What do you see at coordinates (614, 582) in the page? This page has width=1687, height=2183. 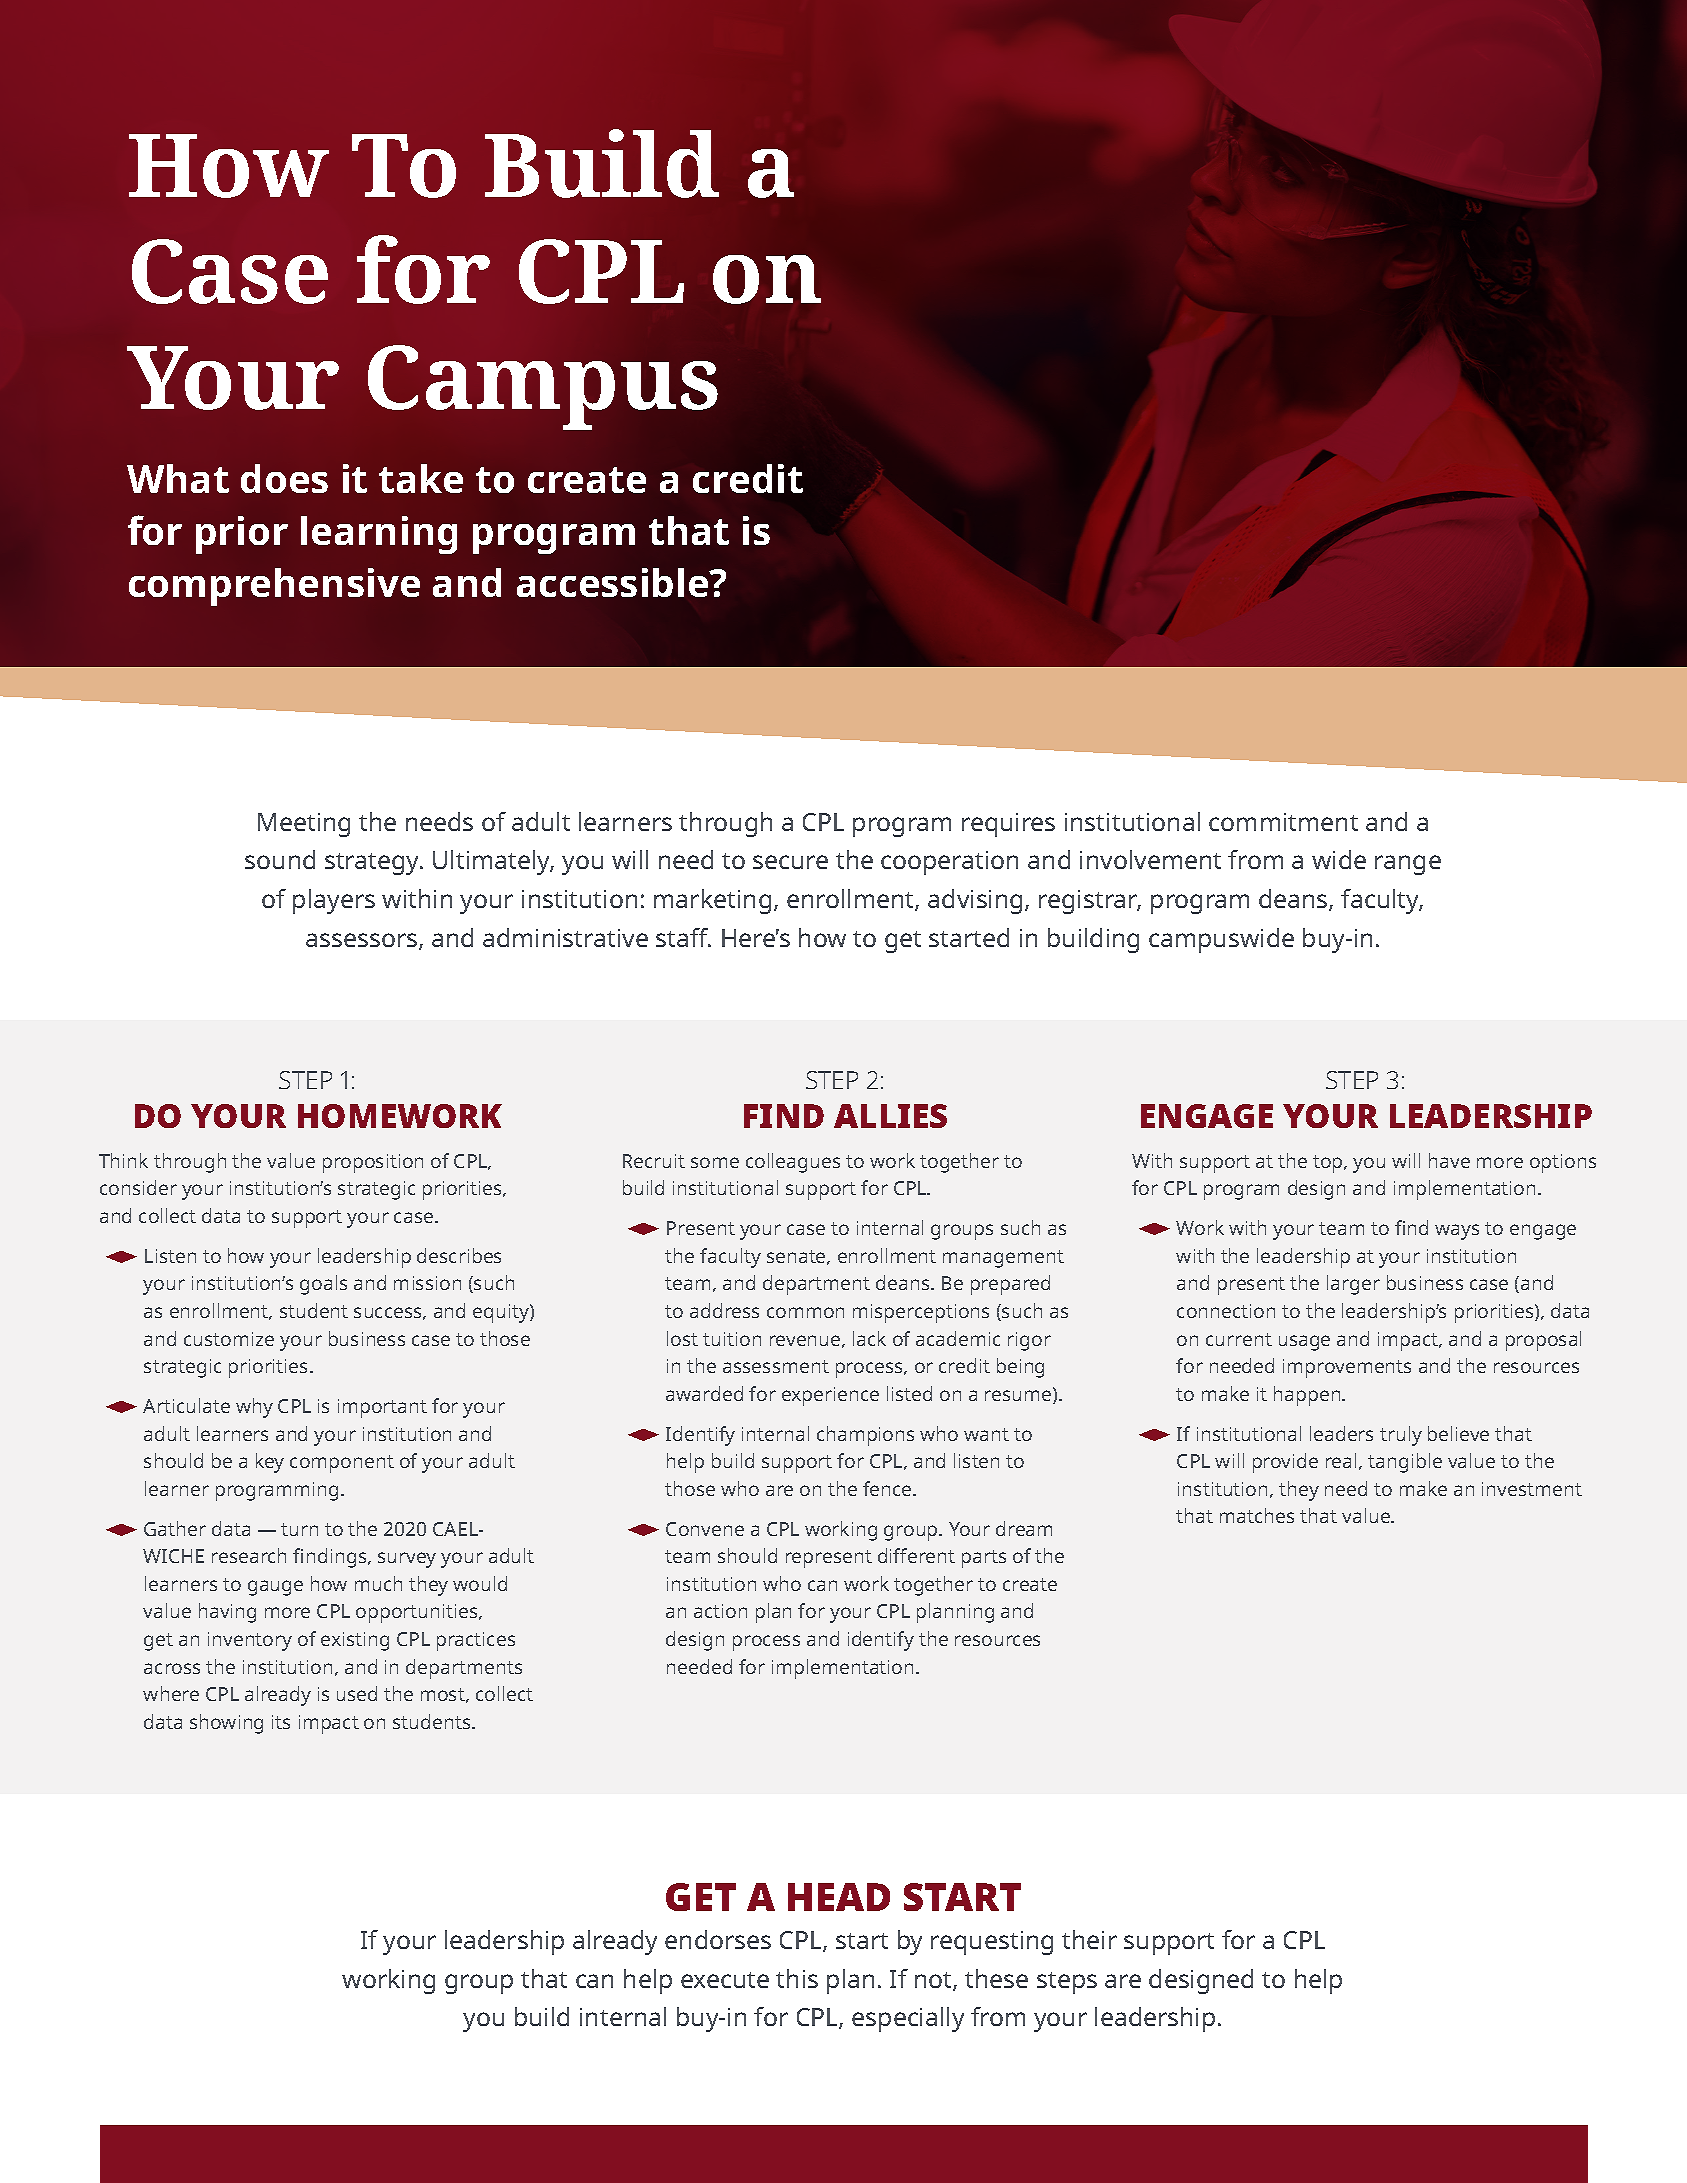 I see `accessible` at bounding box center [614, 582].
